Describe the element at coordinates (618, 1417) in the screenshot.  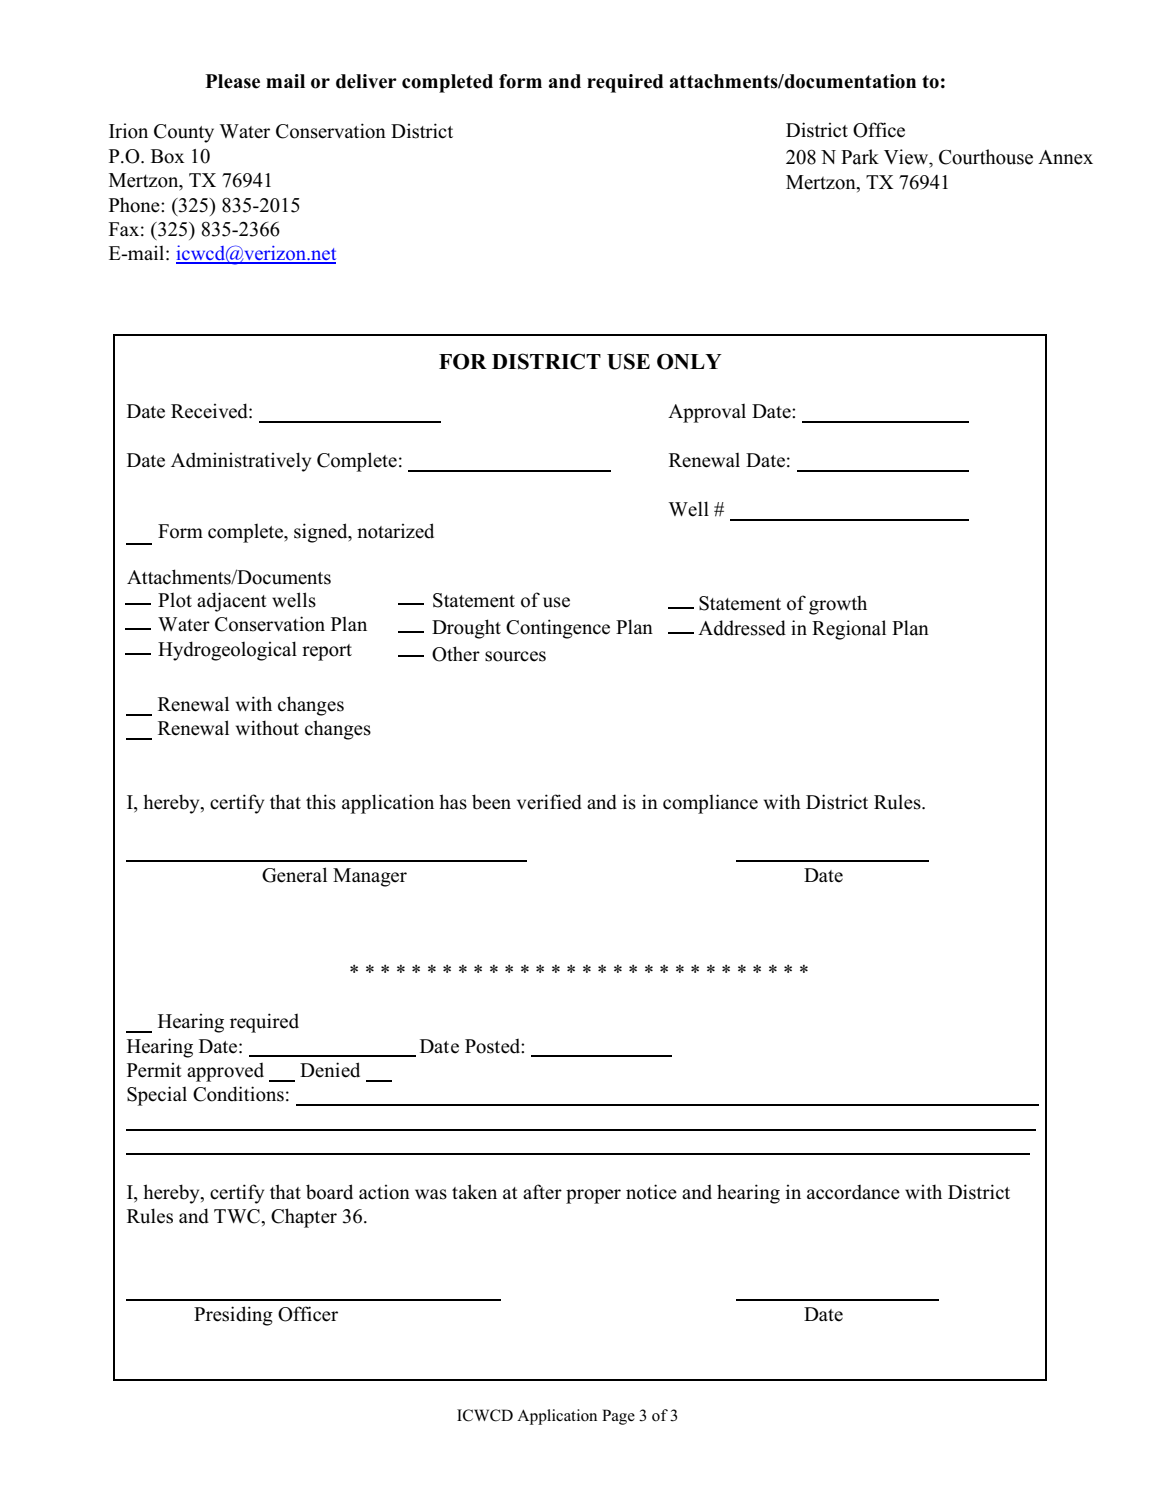
I see `Page` at that location.
